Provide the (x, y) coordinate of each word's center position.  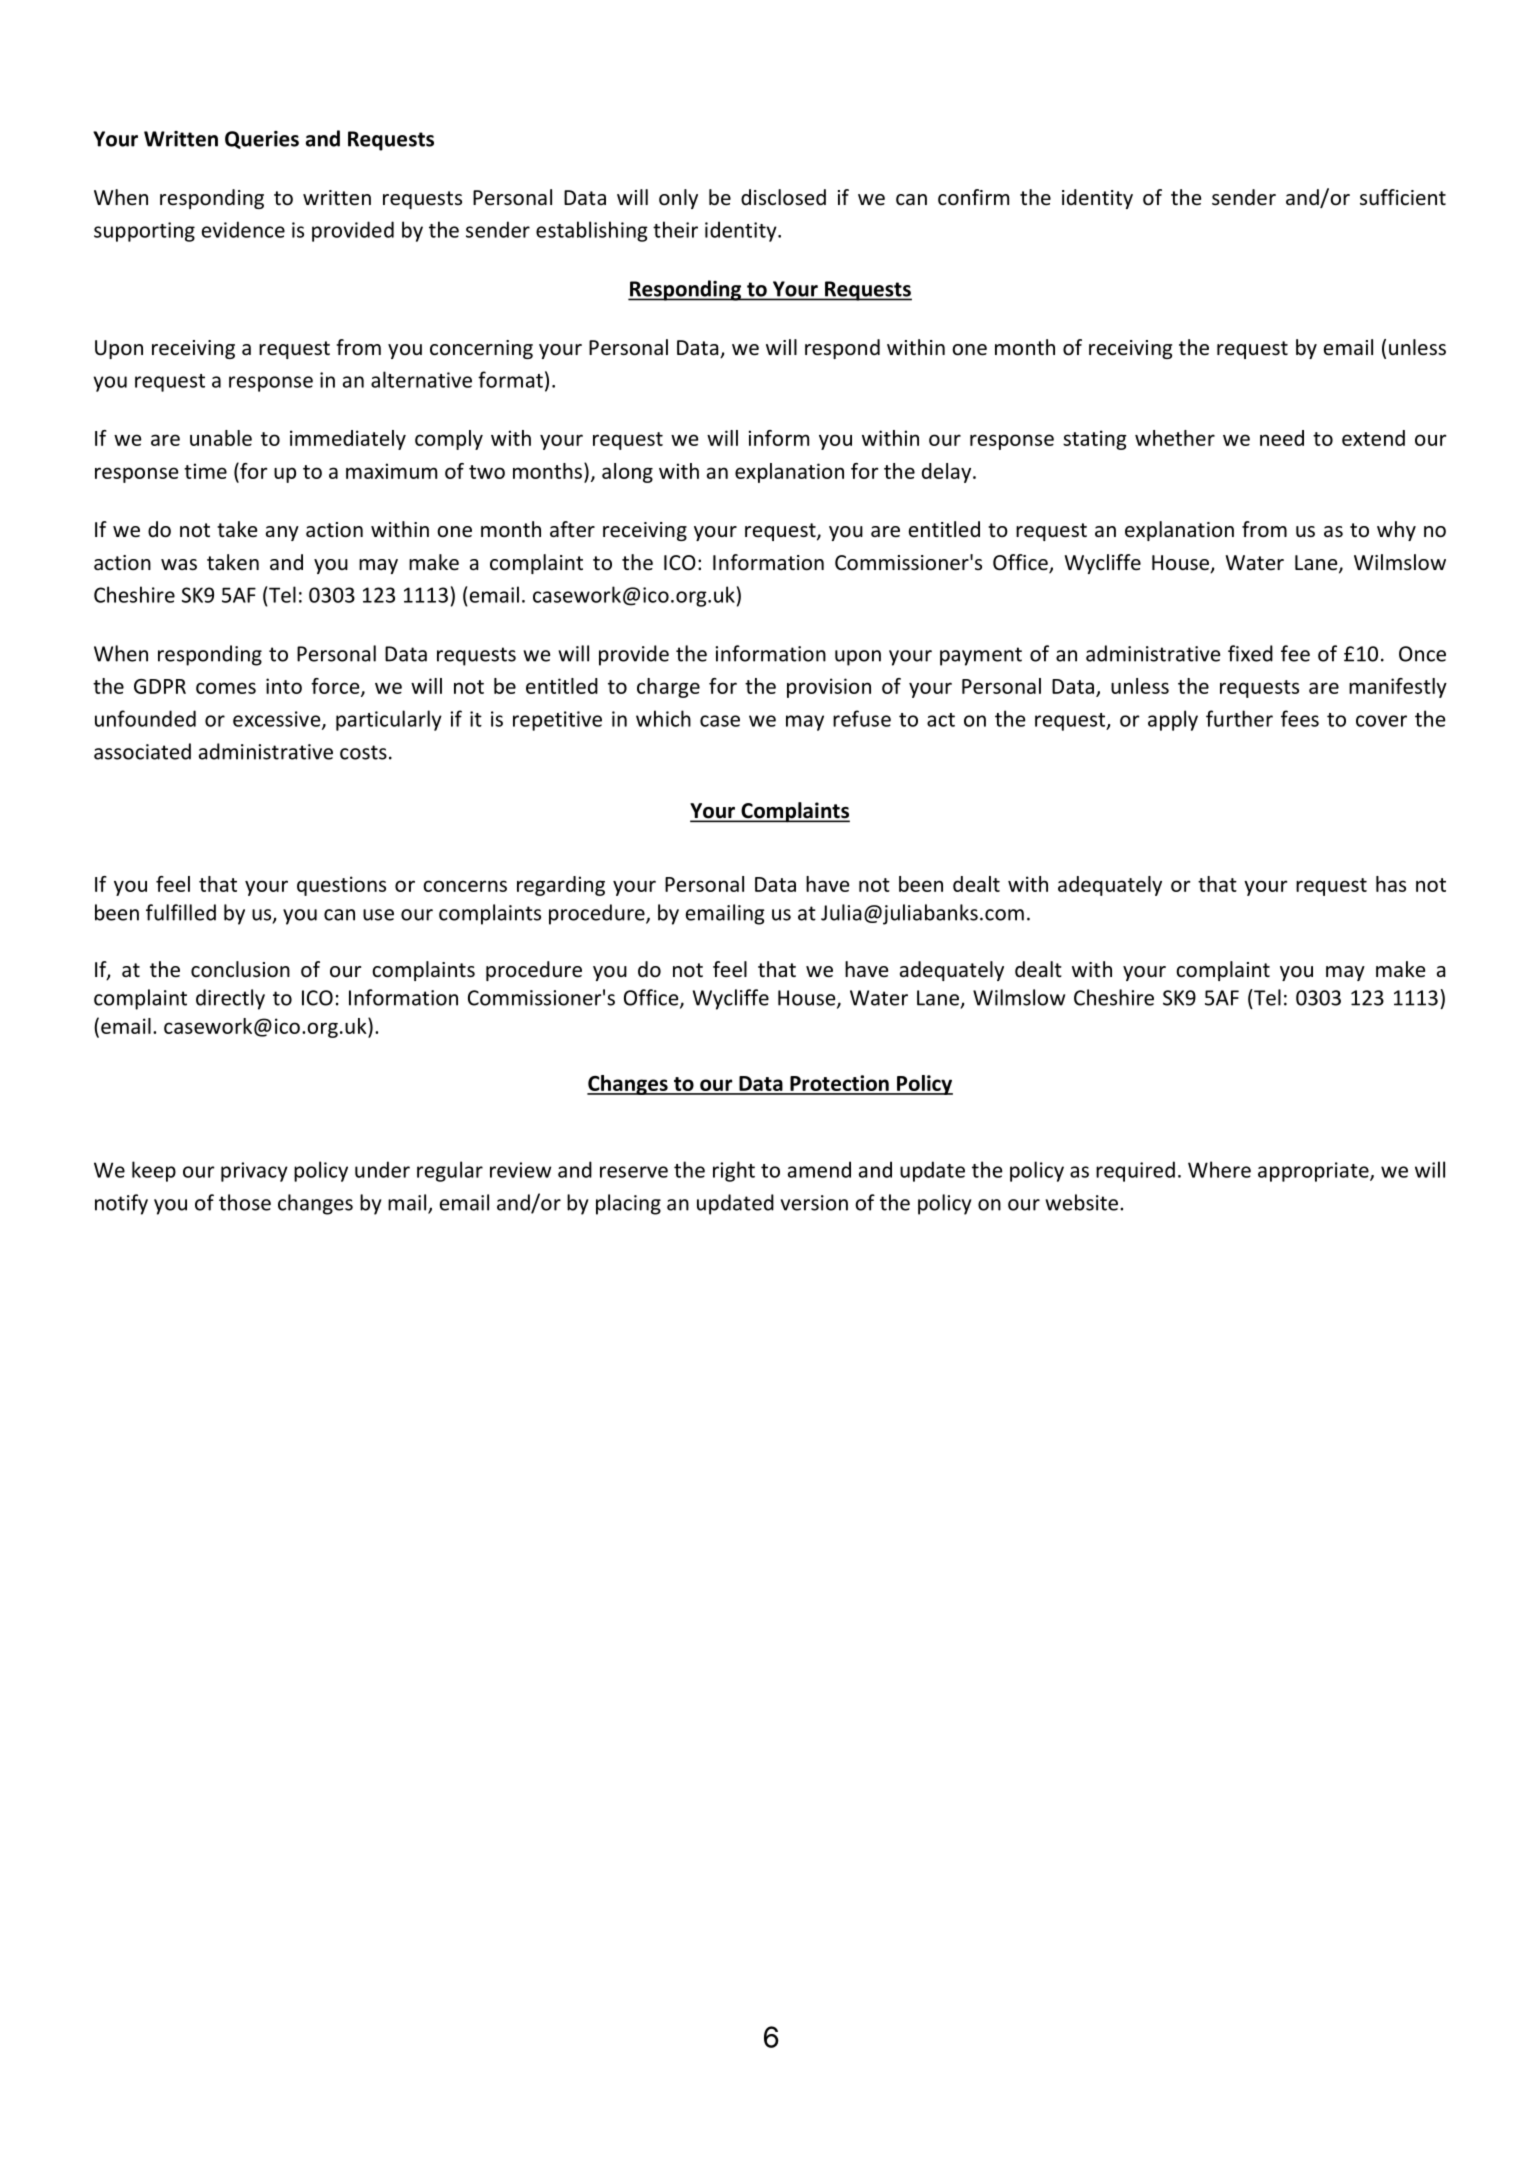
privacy (254, 1172)
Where (1219, 1169)
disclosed (783, 197)
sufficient (1403, 197)
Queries (262, 140)
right (734, 1171)
